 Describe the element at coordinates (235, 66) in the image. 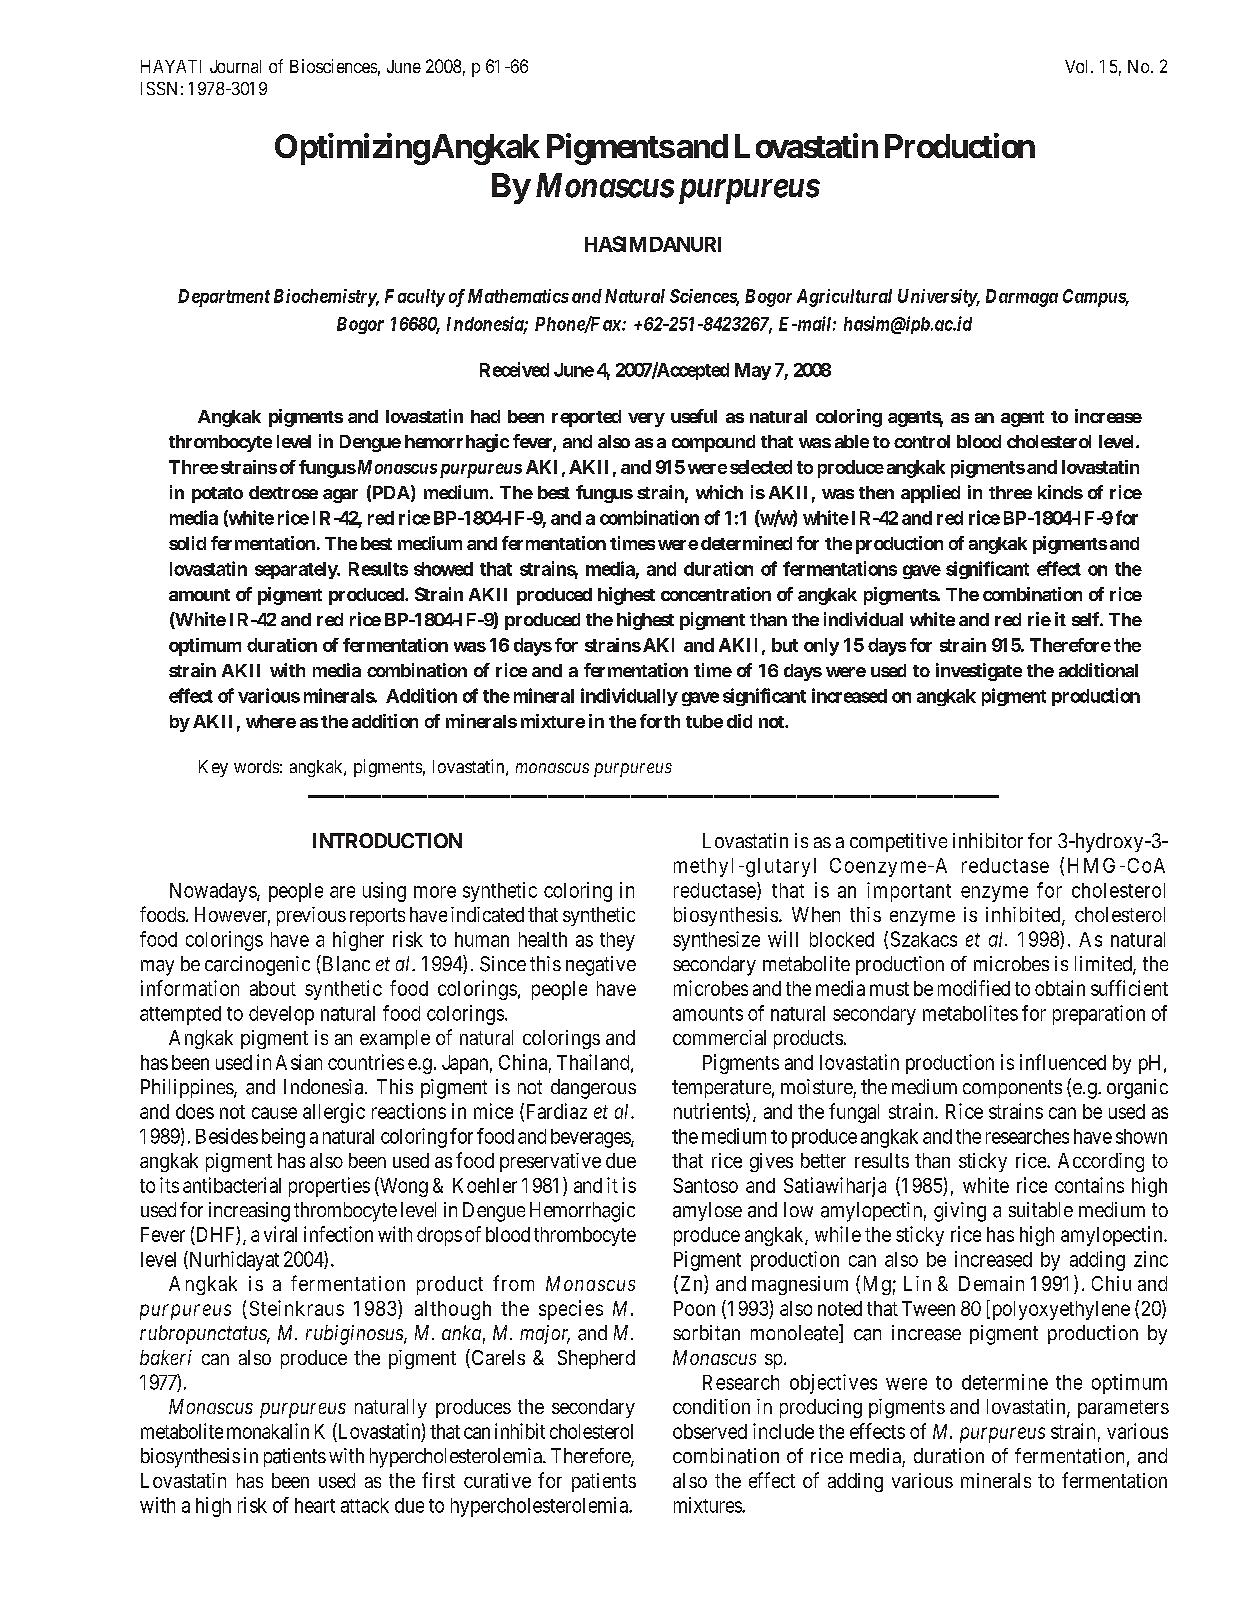

I see `Journal` at that location.
